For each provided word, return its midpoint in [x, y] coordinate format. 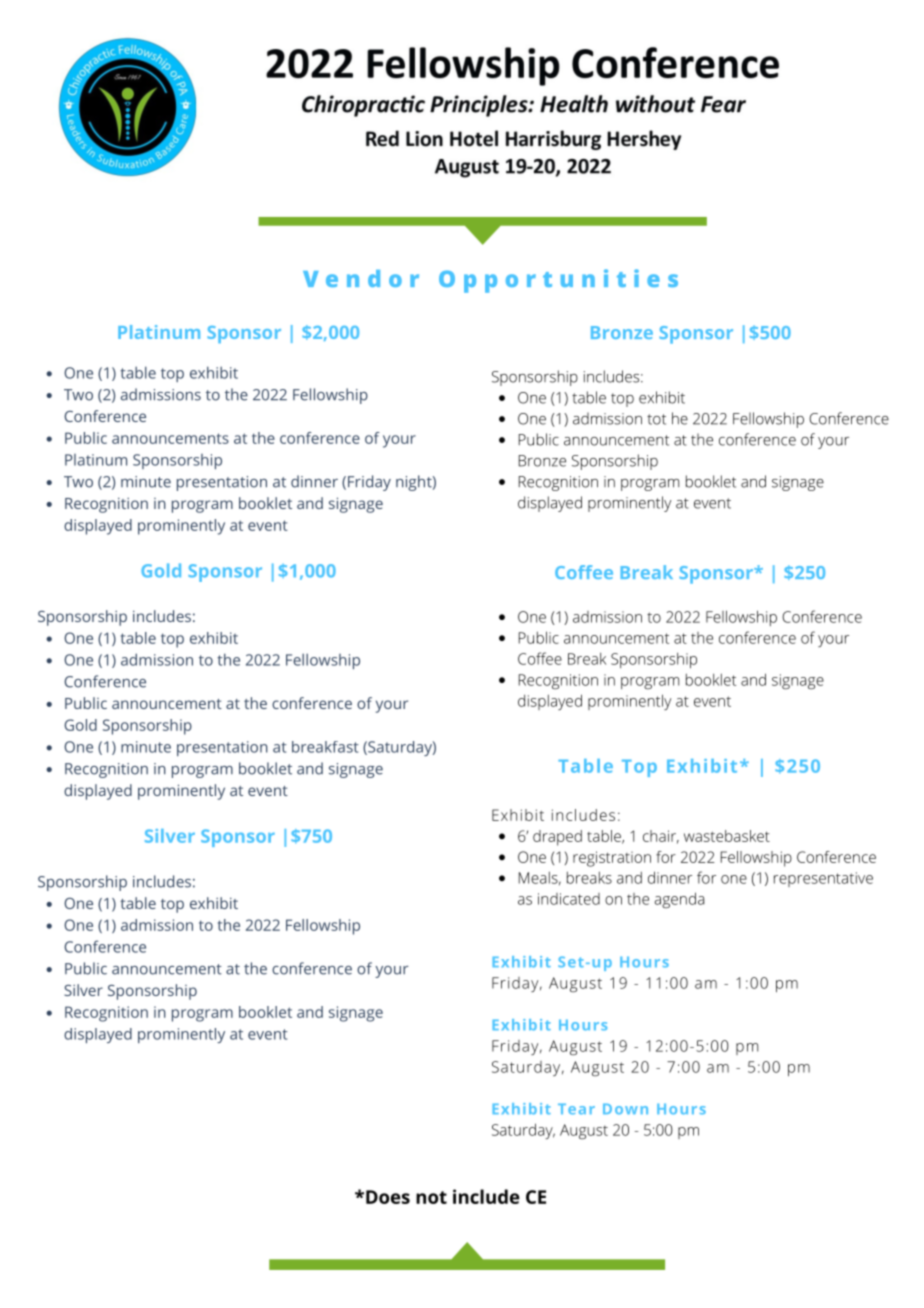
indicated [569, 899]
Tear [576, 1109]
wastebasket [727, 836]
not [431, 1197]
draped [557, 838]
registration [612, 859]
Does [388, 1197]
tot [656, 419]
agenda [679, 900]
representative [823, 879]
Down [625, 1109]
